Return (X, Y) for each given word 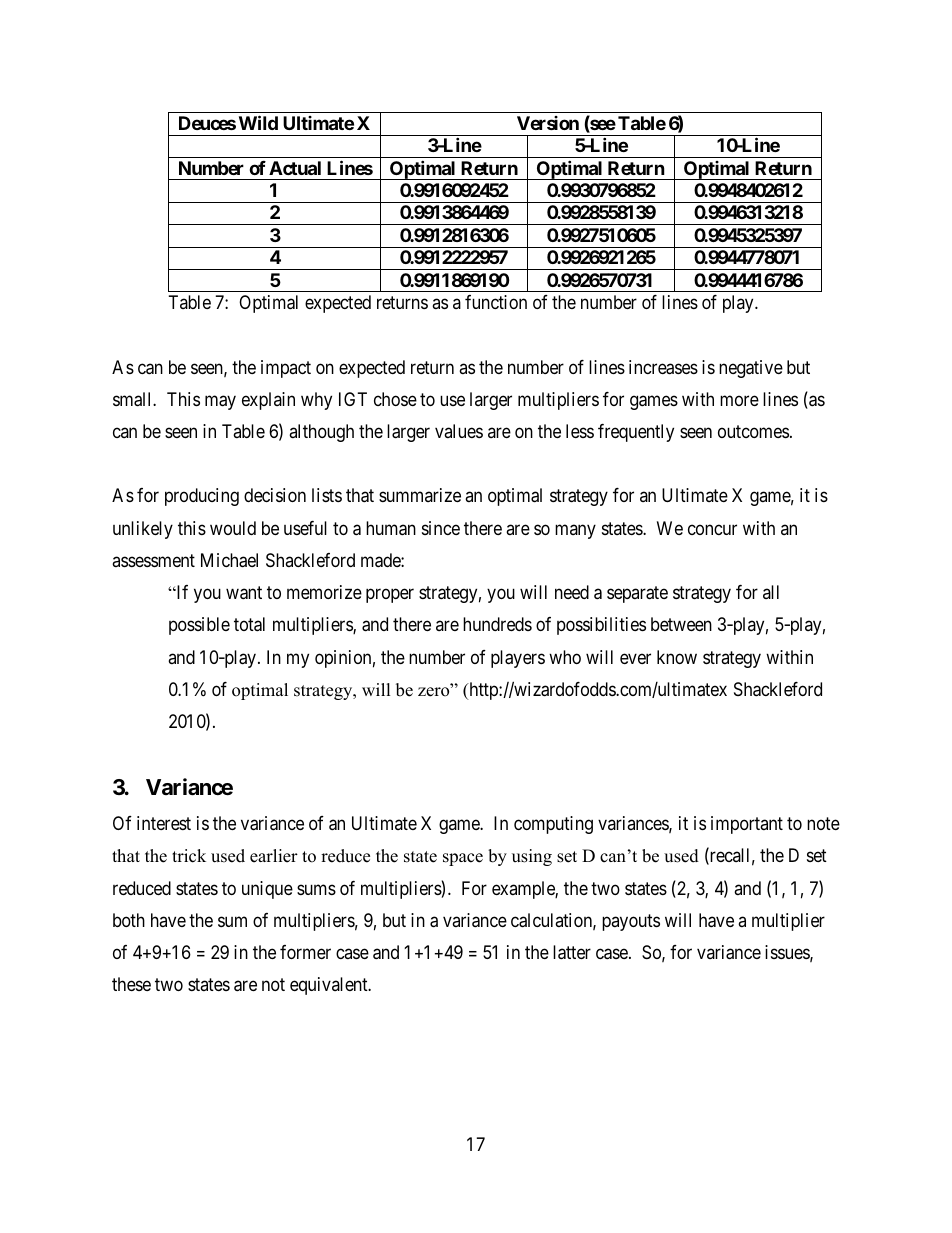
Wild (258, 122)
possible (199, 626)
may (220, 402)
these (131, 984)
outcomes (753, 431)
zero (435, 691)
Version (548, 123)
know (677, 657)
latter (572, 952)
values (459, 431)
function (496, 302)
